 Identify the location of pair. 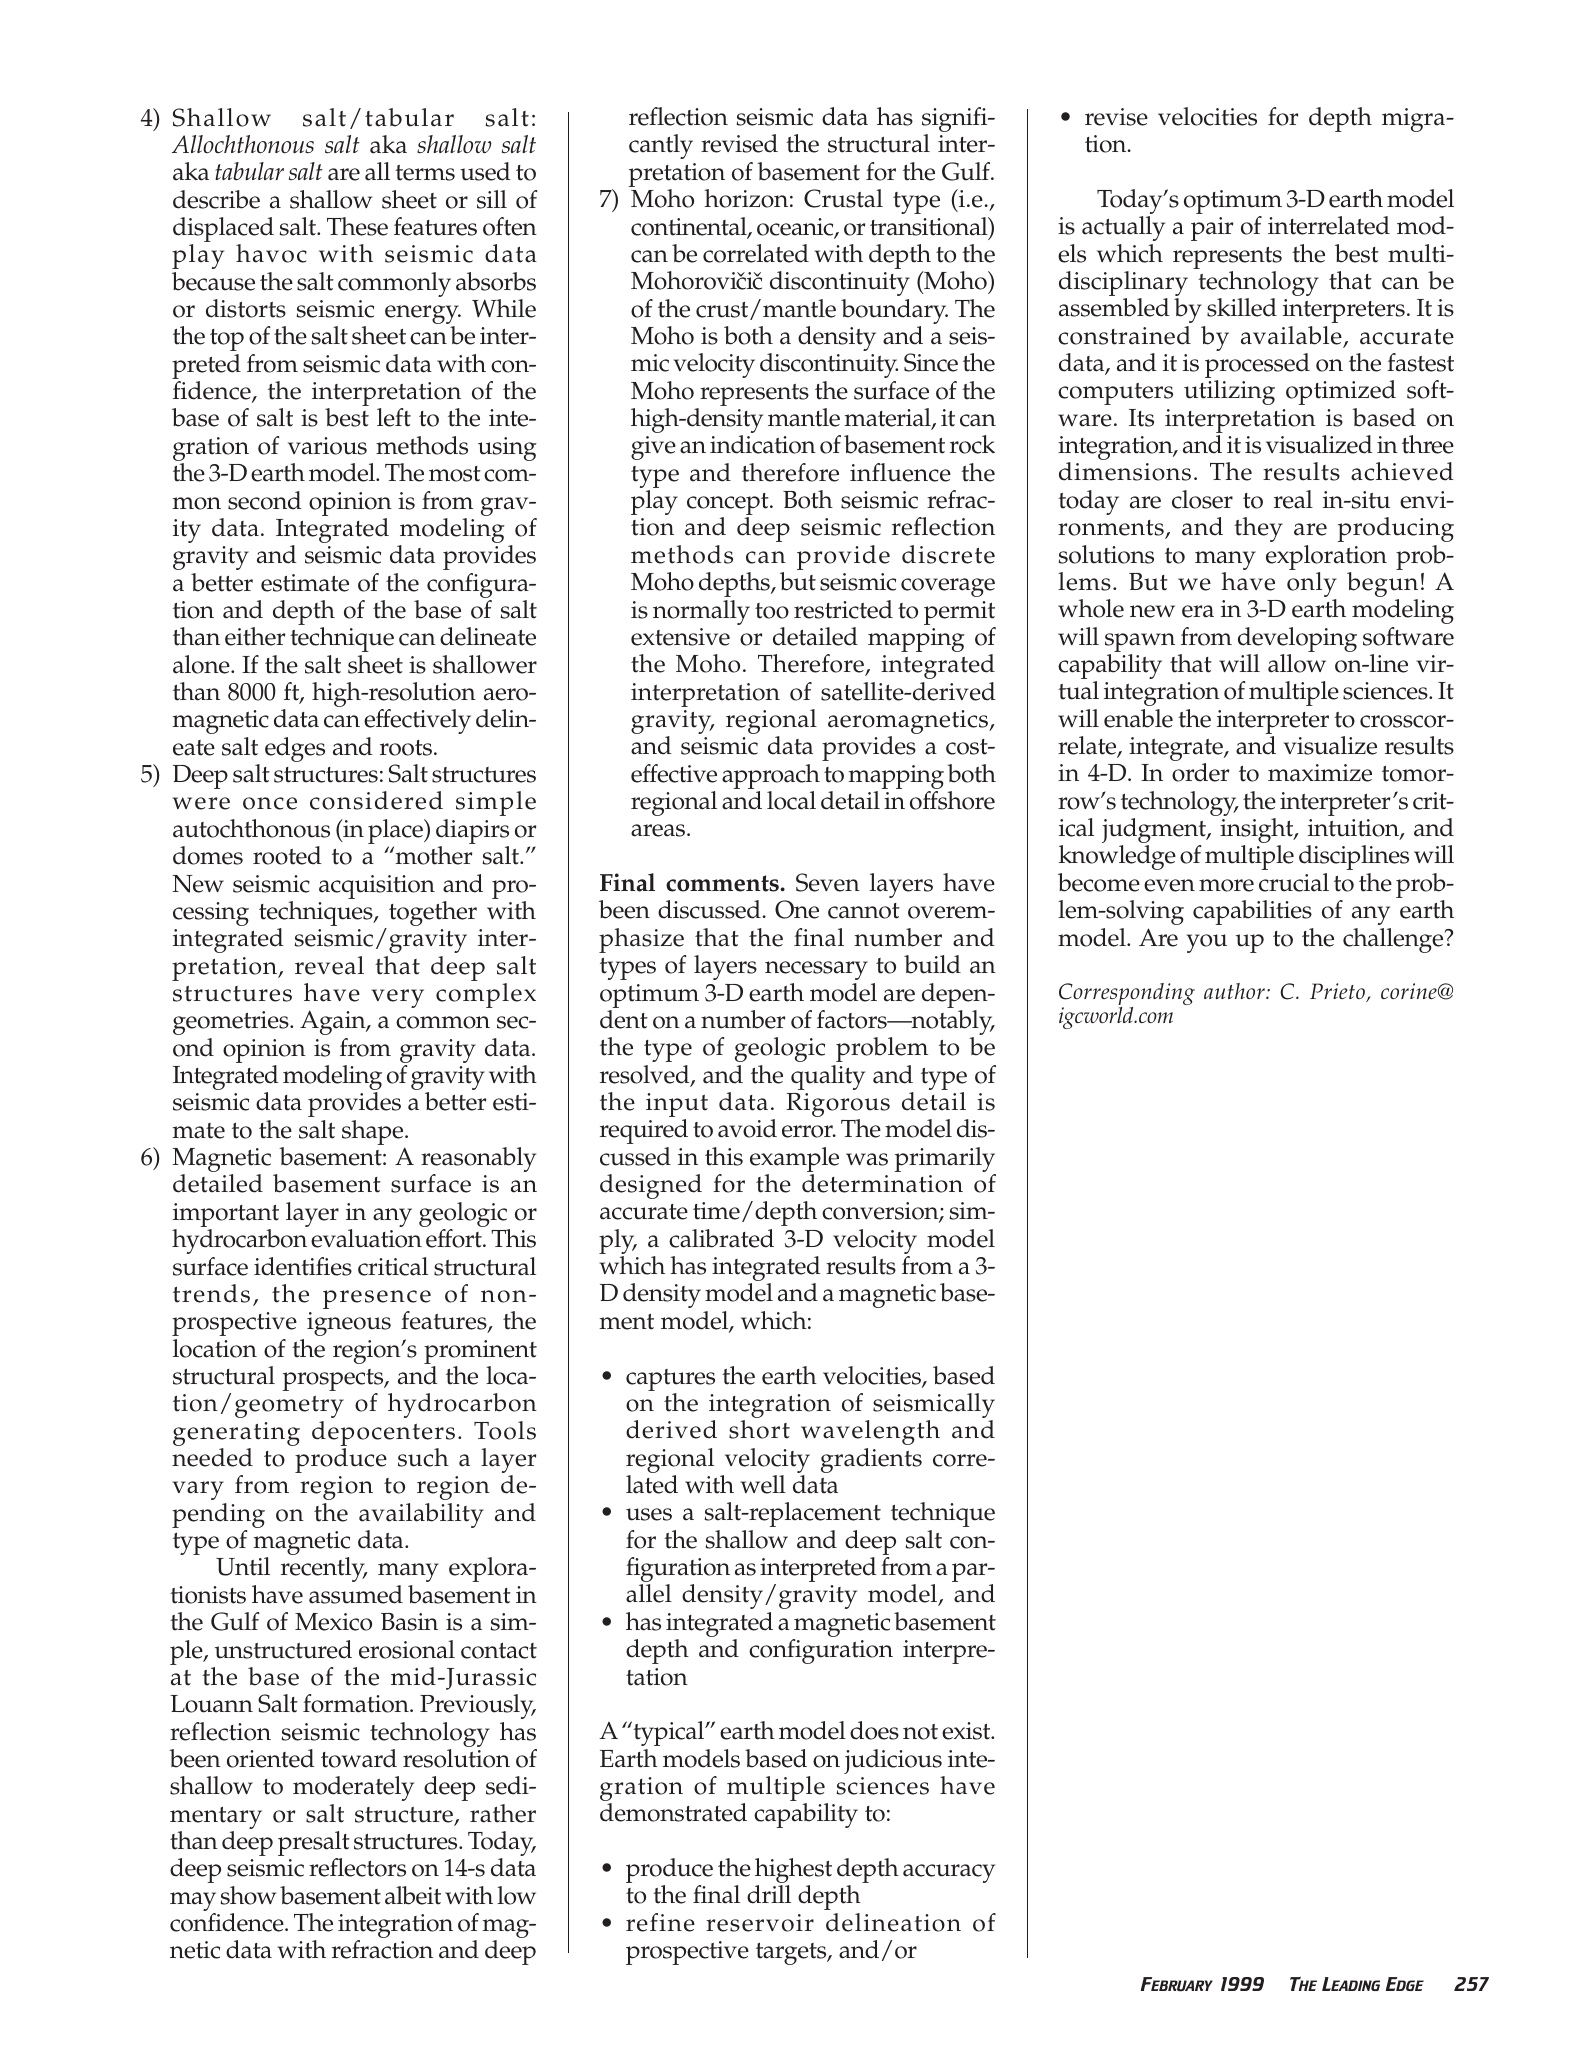
(1212, 229).
